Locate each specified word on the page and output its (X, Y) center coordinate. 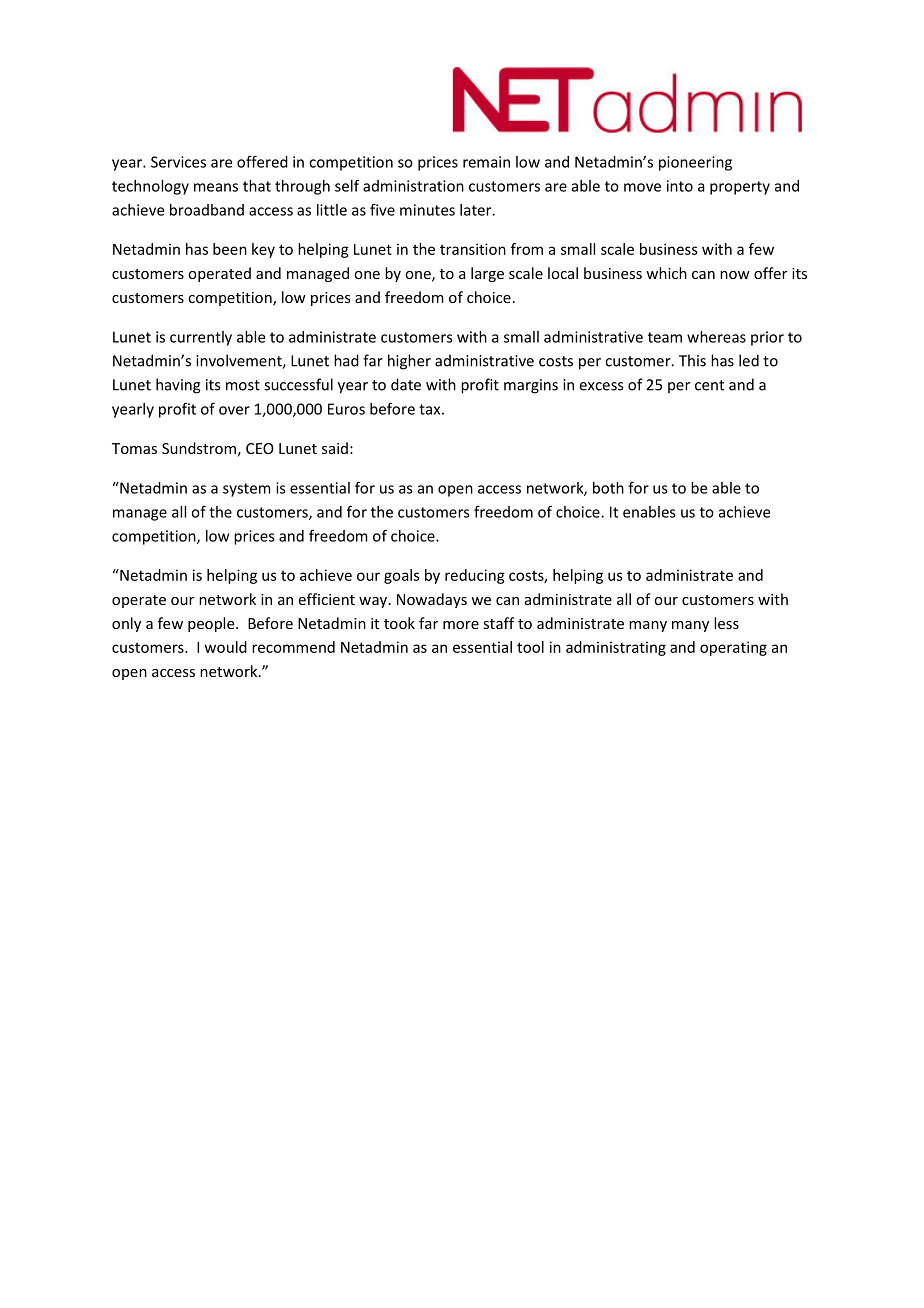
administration (413, 186)
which (666, 273)
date (406, 384)
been (230, 249)
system (247, 490)
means (216, 187)
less (726, 623)
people (212, 624)
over (234, 410)
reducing (475, 576)
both (608, 488)
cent (709, 385)
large (487, 274)
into (680, 186)
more (461, 625)
